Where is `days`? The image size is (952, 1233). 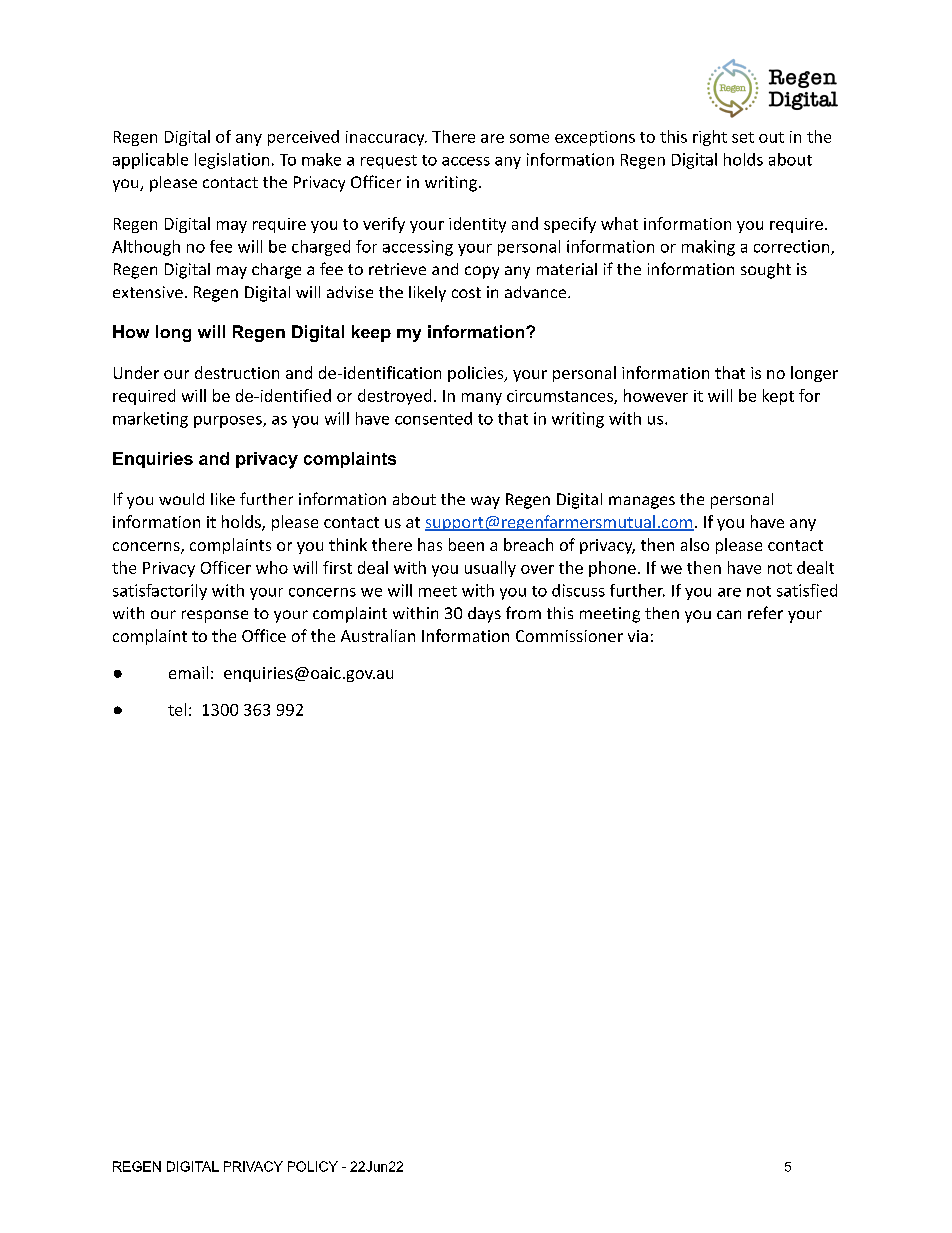 days is located at coordinates (484, 615).
